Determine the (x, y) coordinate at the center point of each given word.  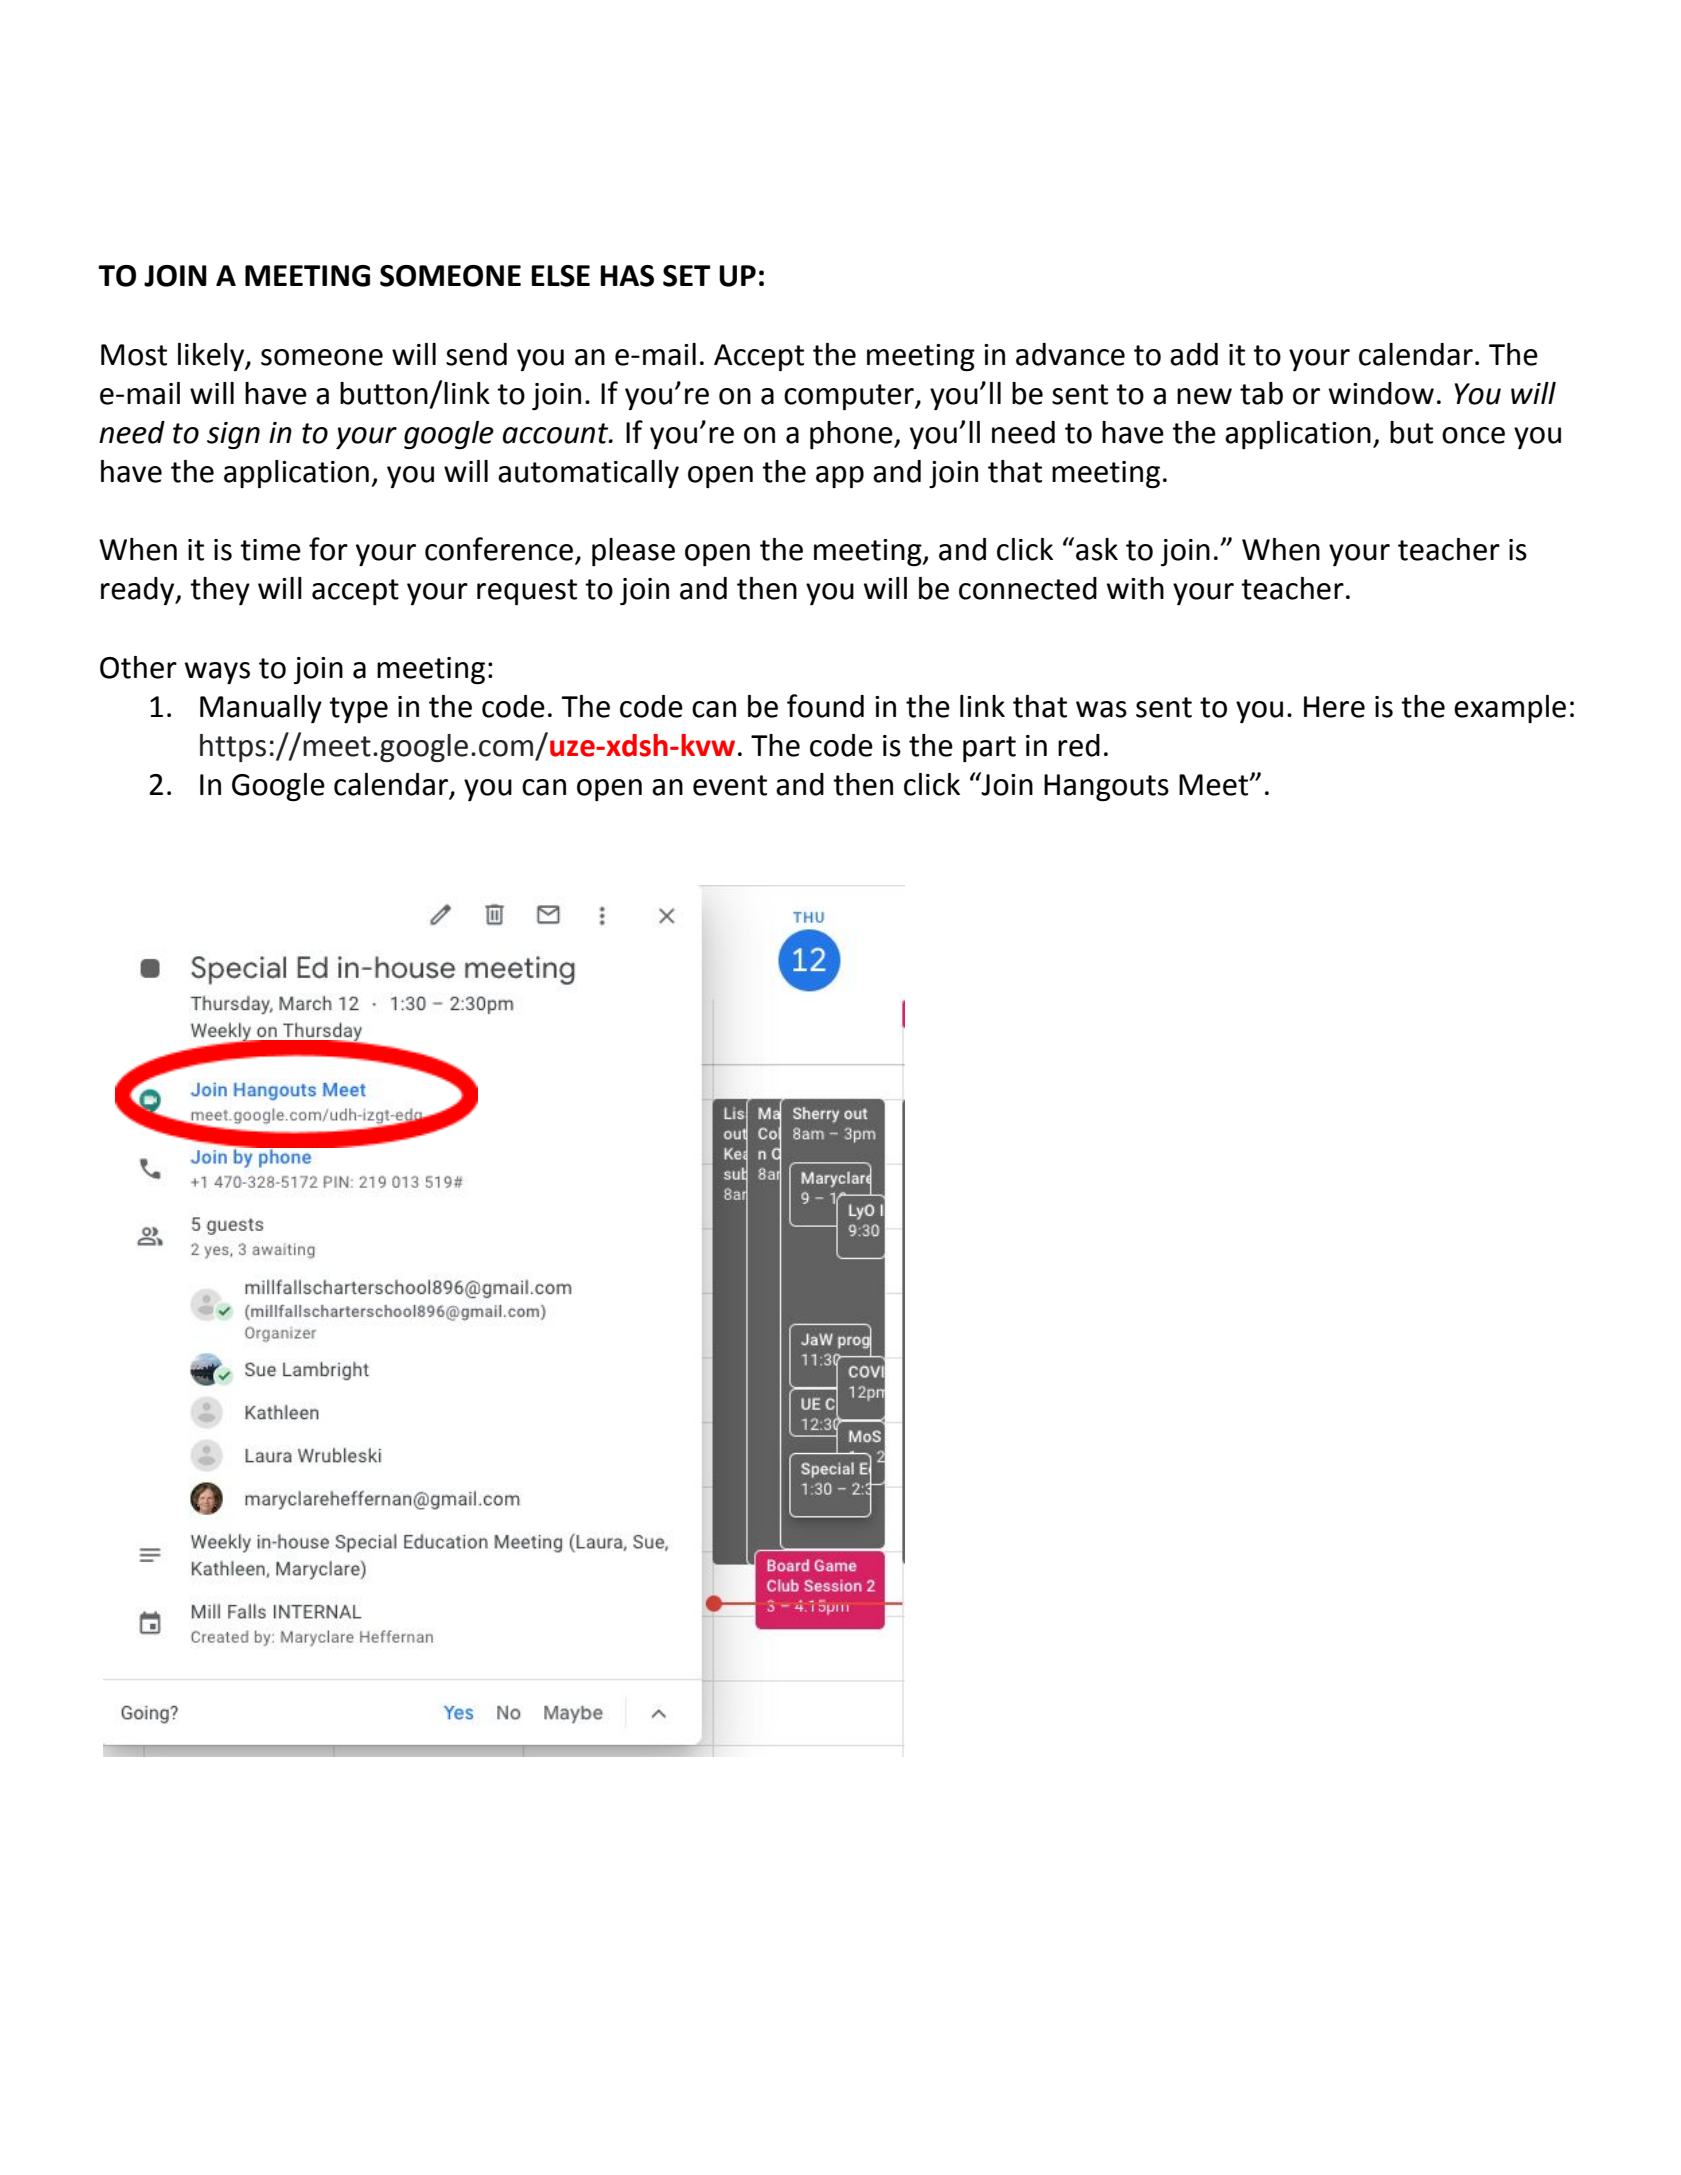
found (825, 706)
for (328, 549)
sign (233, 435)
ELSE (560, 276)
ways (217, 673)
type (358, 710)
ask (1097, 549)
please (633, 552)
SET (687, 276)
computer (850, 397)
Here (1334, 707)
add (1194, 354)
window (1381, 393)
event (730, 785)
